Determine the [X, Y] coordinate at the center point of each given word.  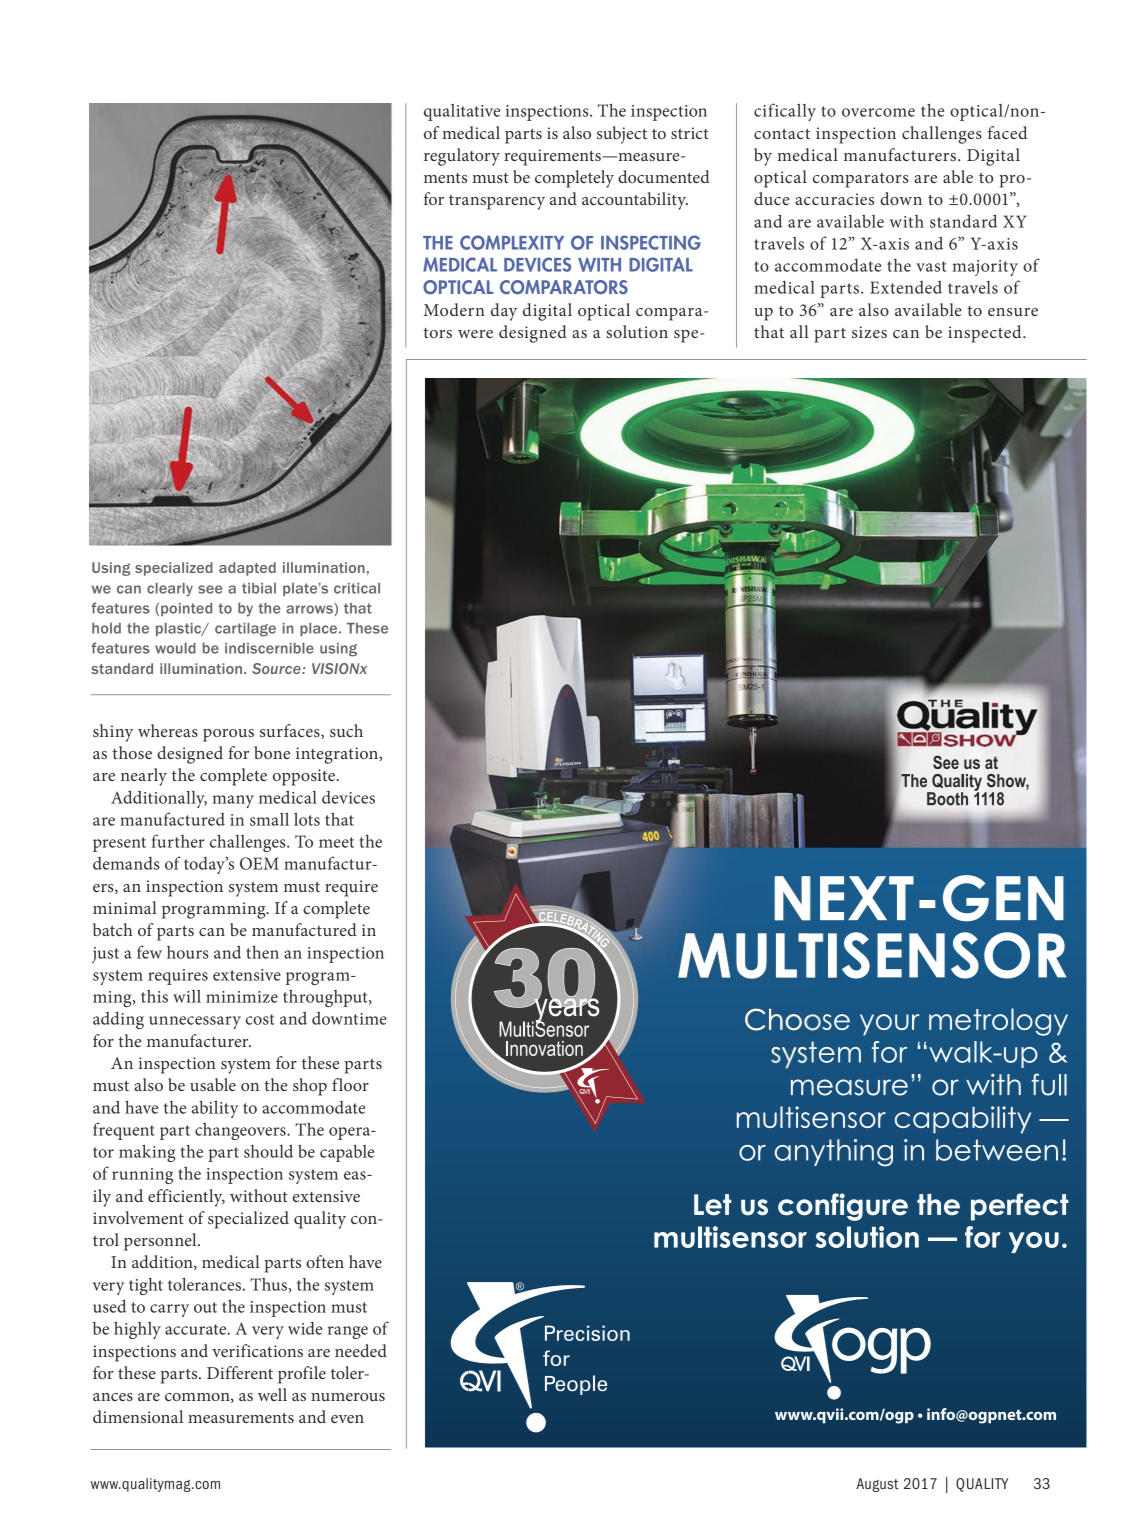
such [346, 730]
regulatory [462, 157]
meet [336, 842]
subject [622, 135]
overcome [878, 112]
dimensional [138, 1416]
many [233, 801]
